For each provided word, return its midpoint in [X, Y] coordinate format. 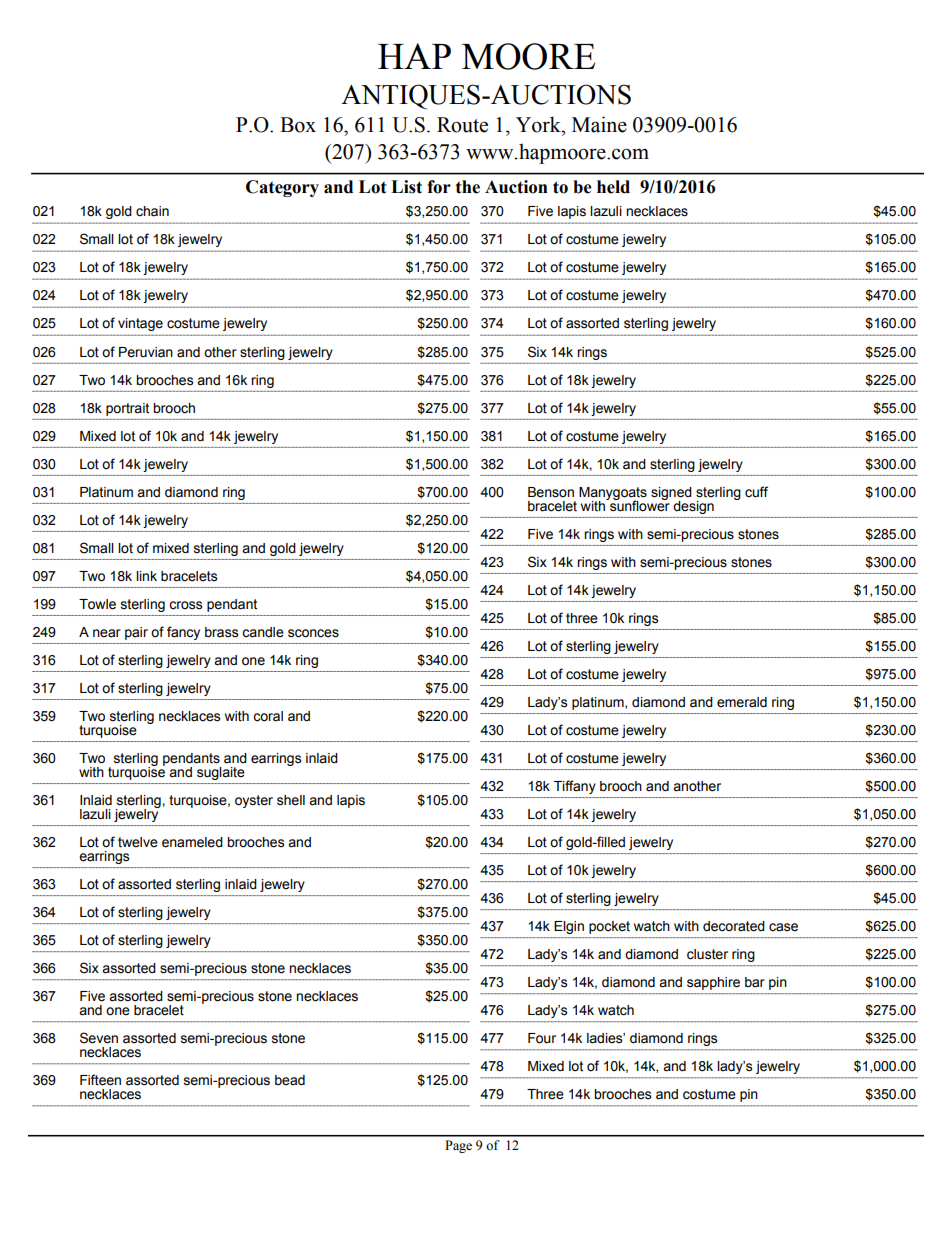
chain [152, 211]
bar [755, 982]
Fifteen [100, 1080]
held [613, 187]
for [439, 187]
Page [458, 1146]
